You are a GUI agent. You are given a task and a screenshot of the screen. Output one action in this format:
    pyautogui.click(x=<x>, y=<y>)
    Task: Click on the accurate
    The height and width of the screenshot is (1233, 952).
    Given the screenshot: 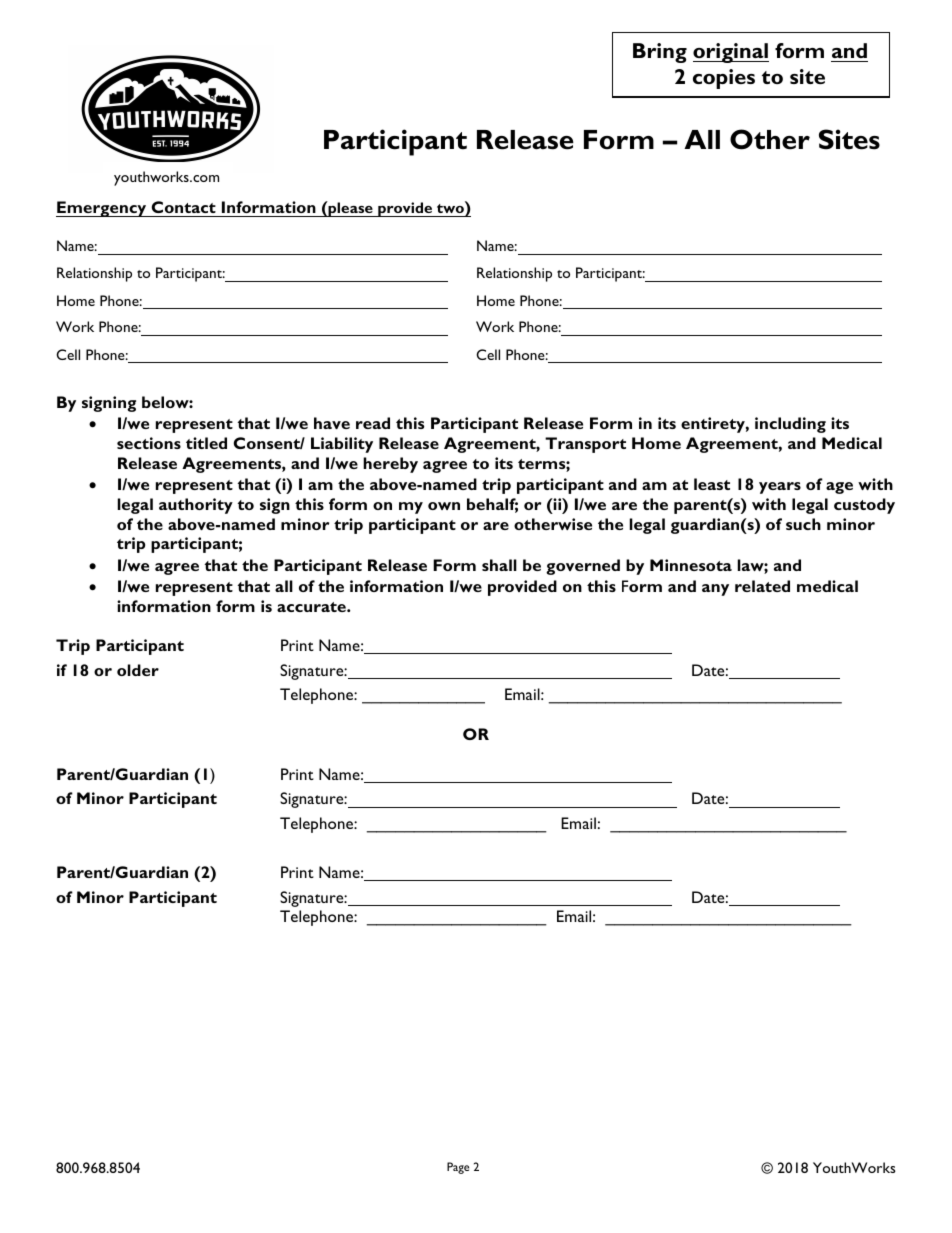 What is the action you would take?
    pyautogui.click(x=312, y=607)
